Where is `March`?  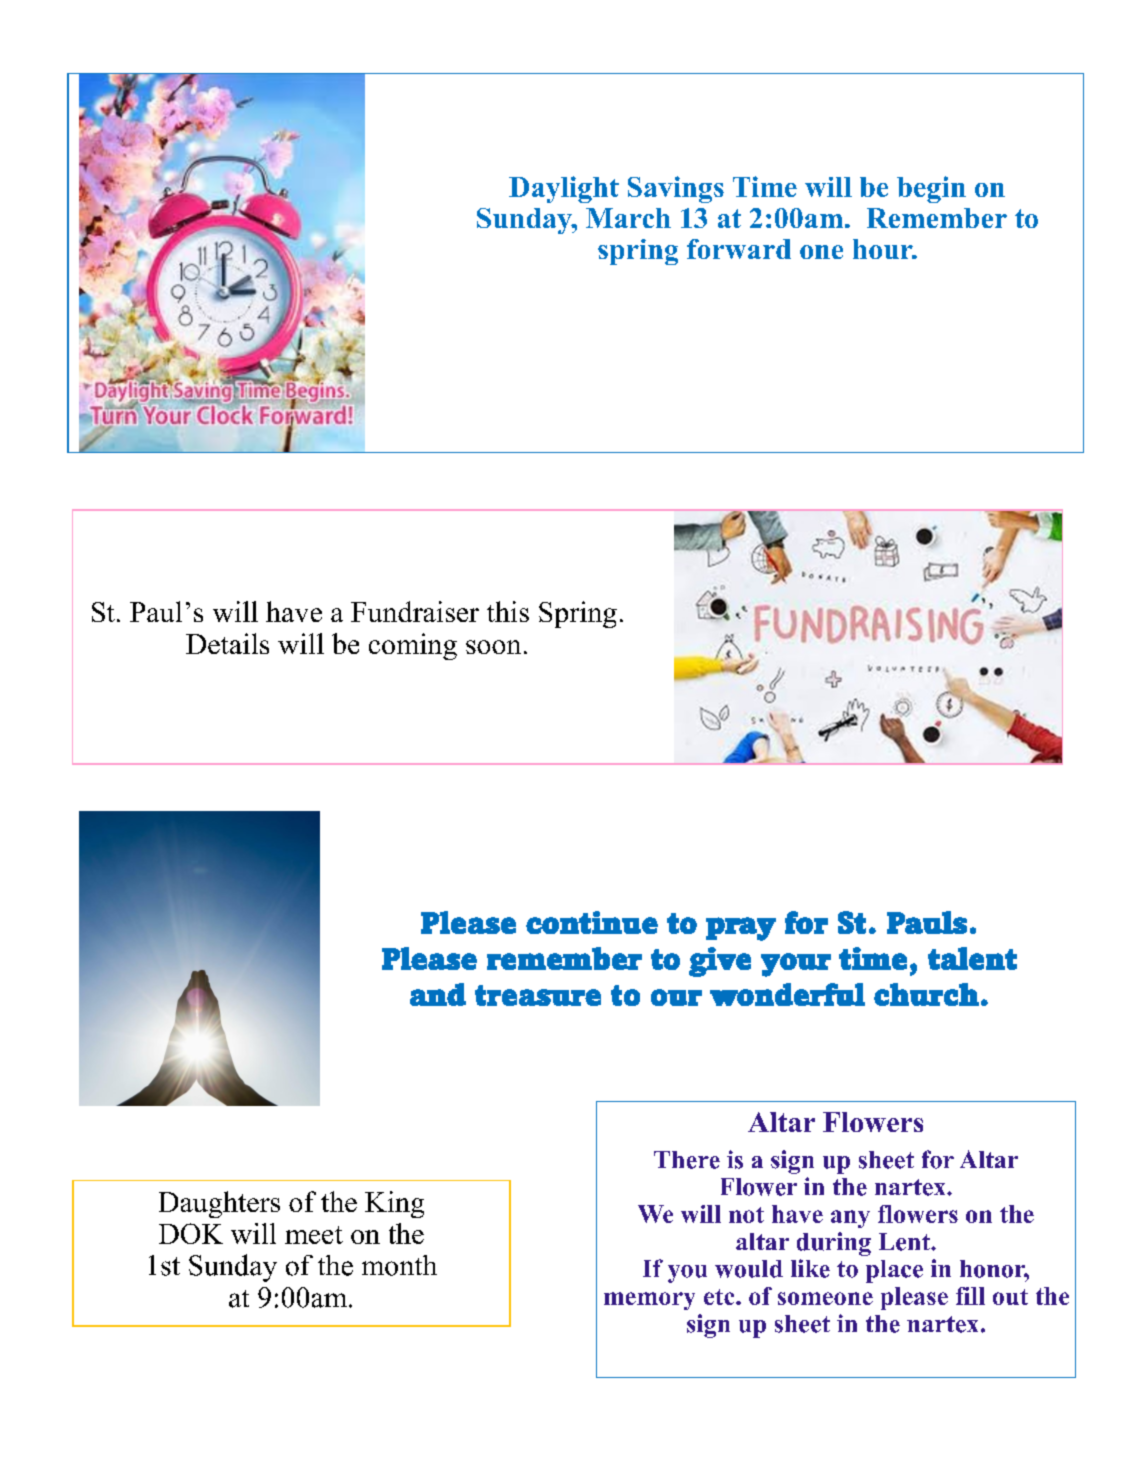
March is located at coordinates (628, 218).
